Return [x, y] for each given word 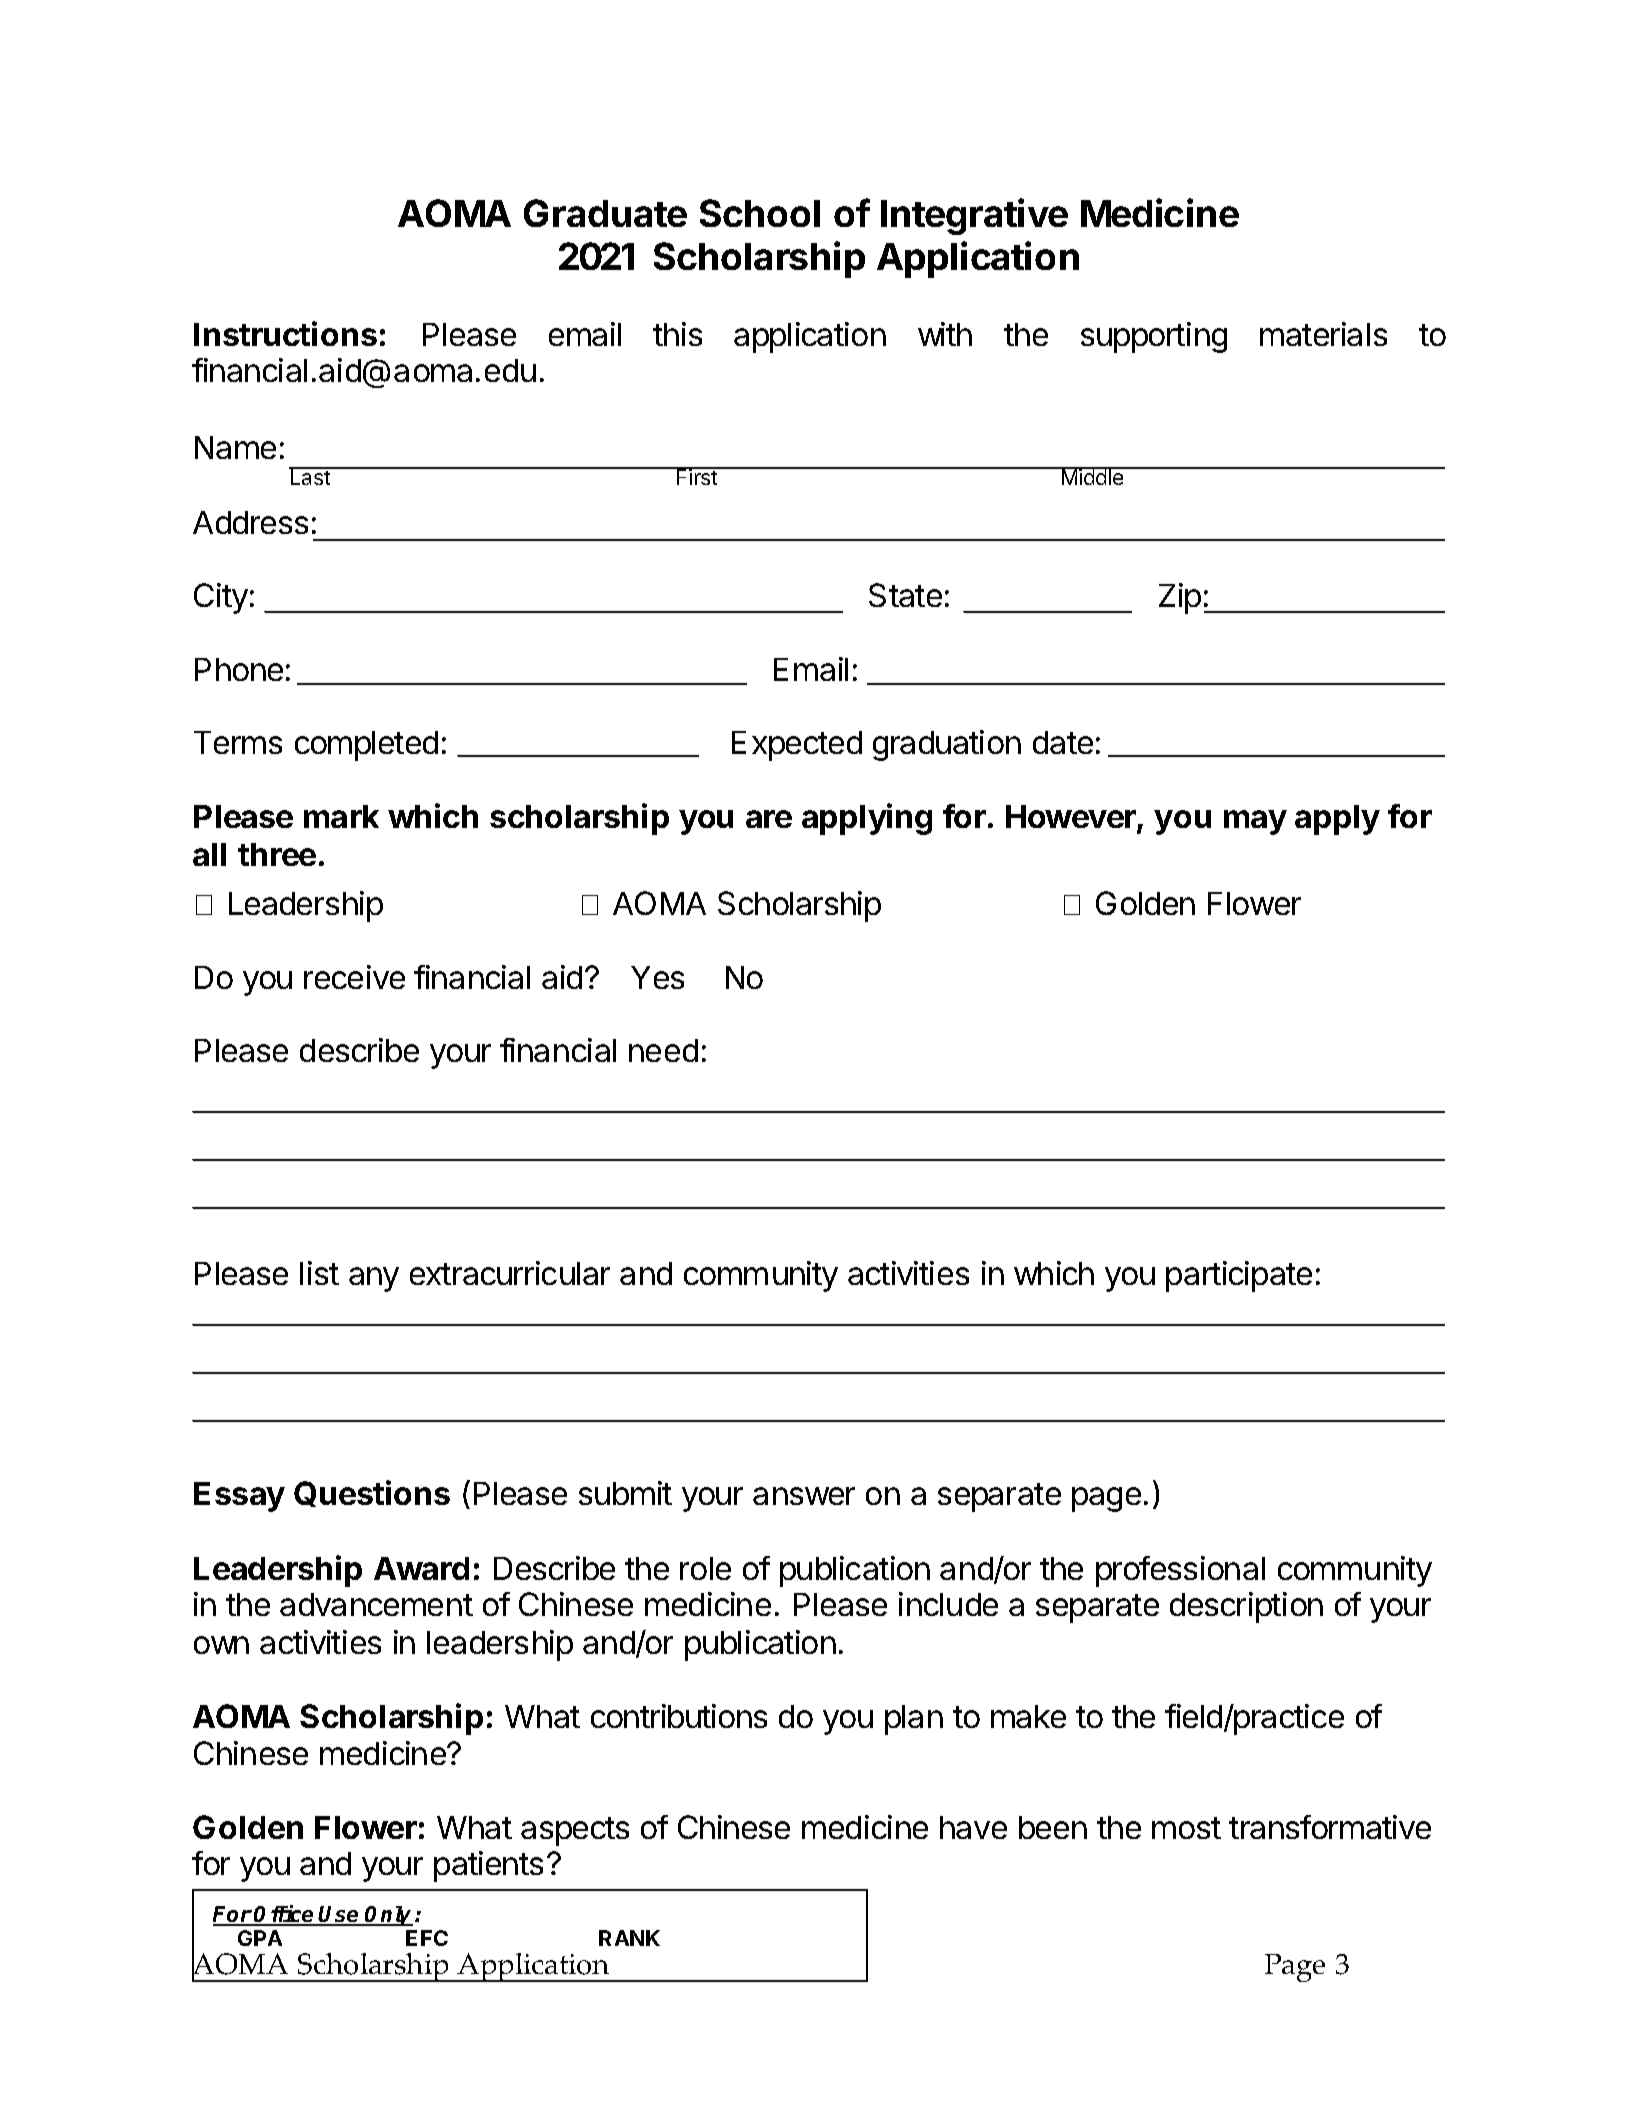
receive [354, 977]
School [760, 213]
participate [1239, 1276]
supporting [1154, 337]
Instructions [285, 333]
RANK [629, 1938]
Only [388, 1916]
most [1186, 1828]
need [663, 1050]
